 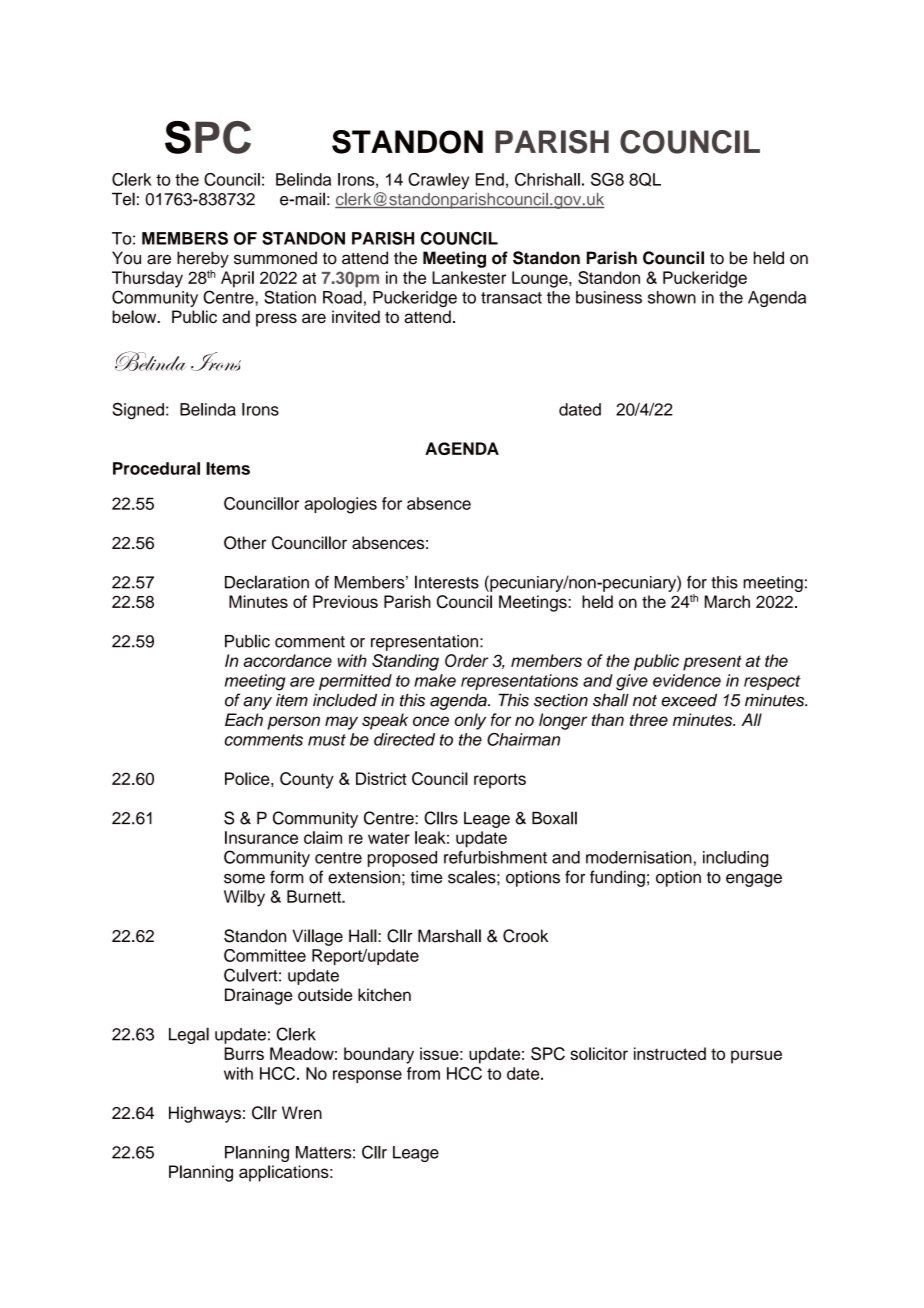 What do you see at coordinates (672, 297) in the document?
I see `shown` at bounding box center [672, 297].
